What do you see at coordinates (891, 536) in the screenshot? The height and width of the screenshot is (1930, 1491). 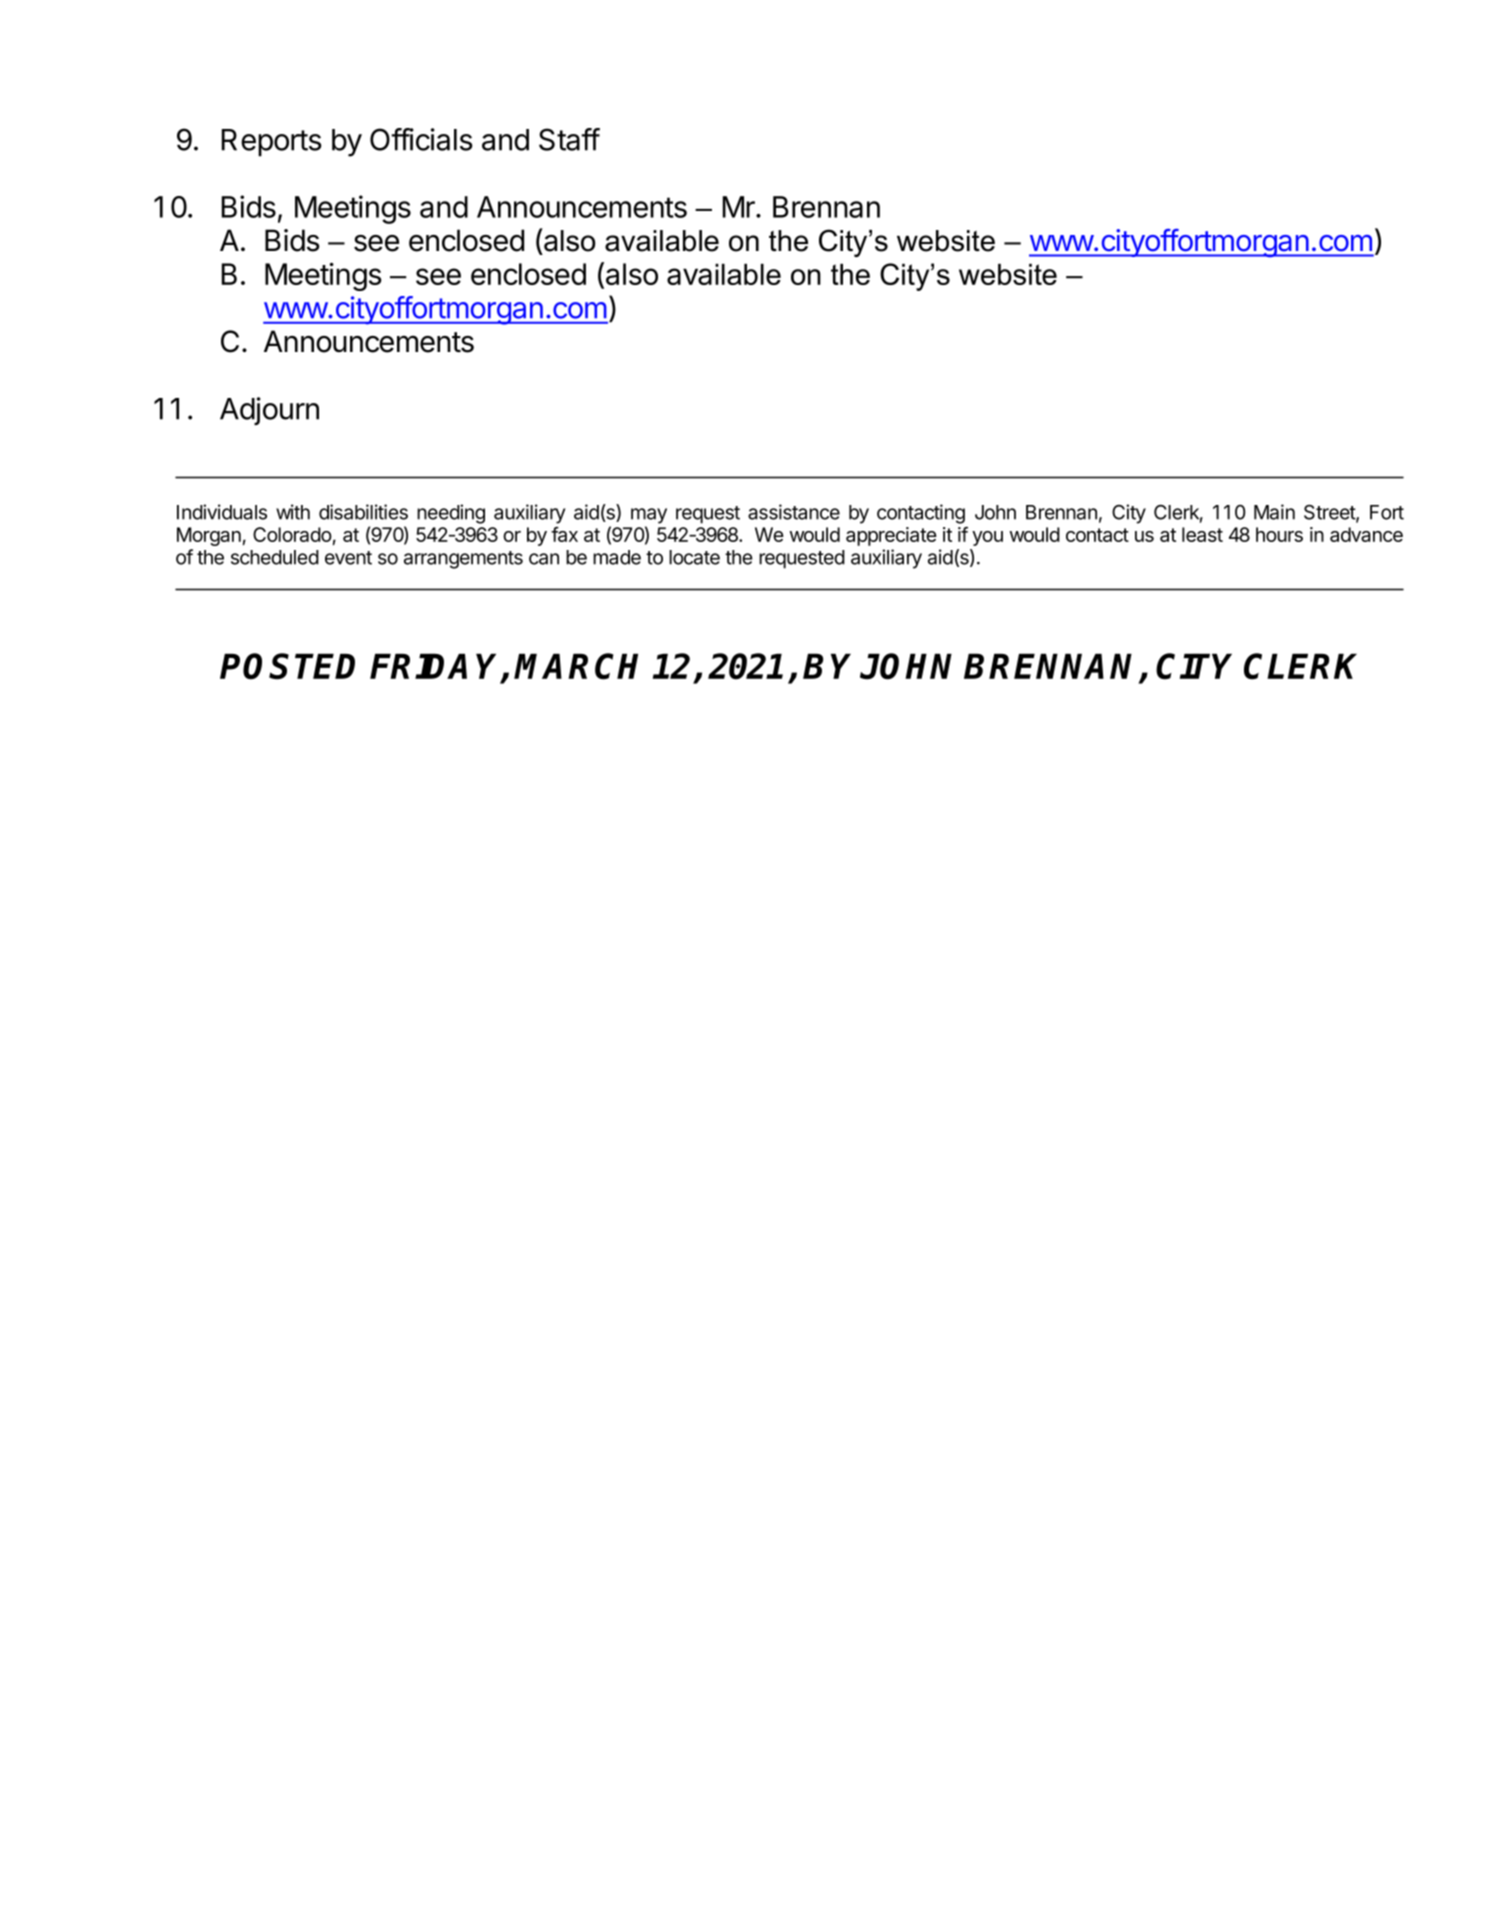 I see `appreciate` at bounding box center [891, 536].
